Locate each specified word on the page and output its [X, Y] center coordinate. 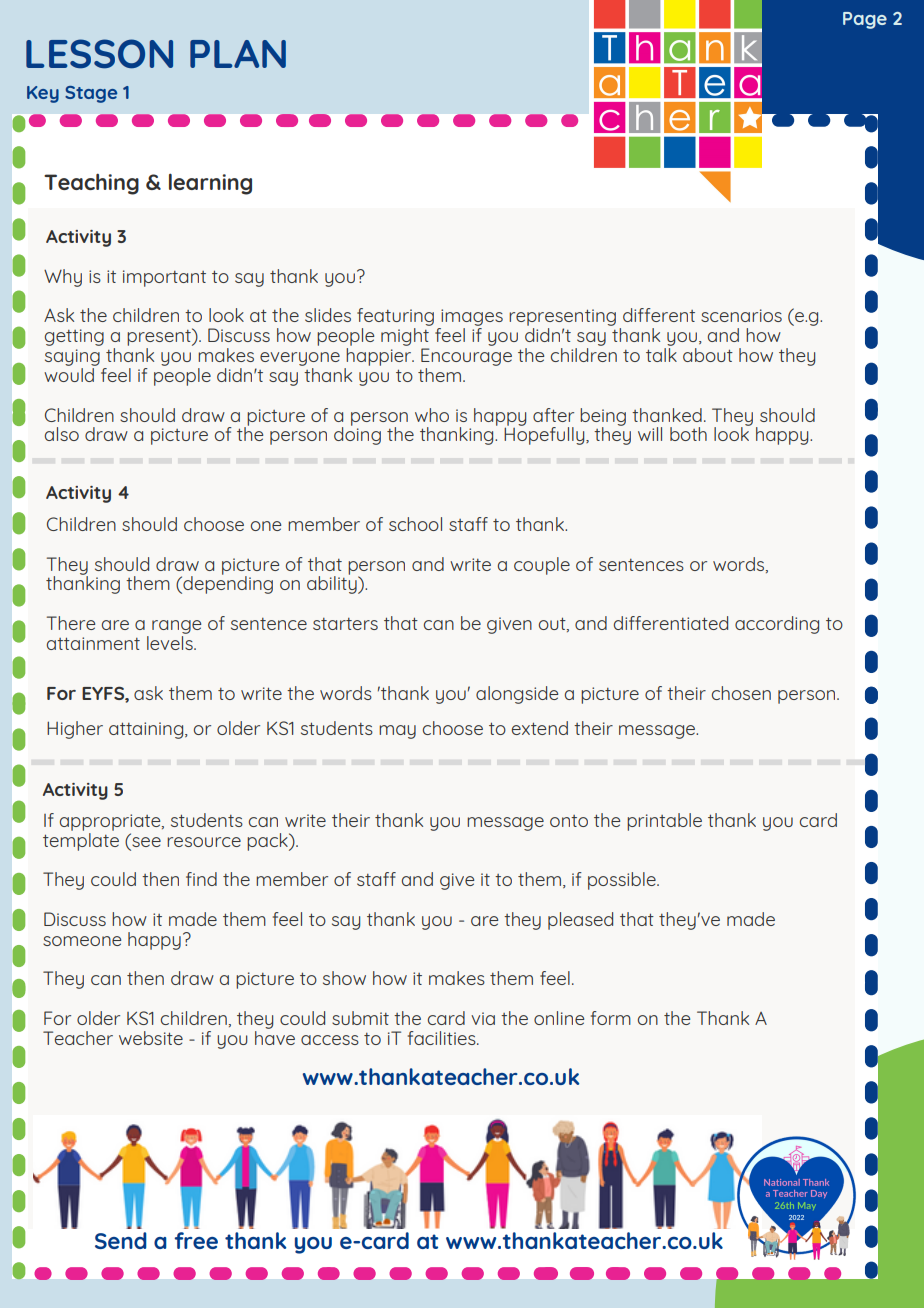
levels [171, 641]
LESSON [99, 54]
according [777, 625]
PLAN [238, 54]
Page [865, 20]
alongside [517, 695]
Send [121, 1240]
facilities [443, 1038]
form [611, 1018]
